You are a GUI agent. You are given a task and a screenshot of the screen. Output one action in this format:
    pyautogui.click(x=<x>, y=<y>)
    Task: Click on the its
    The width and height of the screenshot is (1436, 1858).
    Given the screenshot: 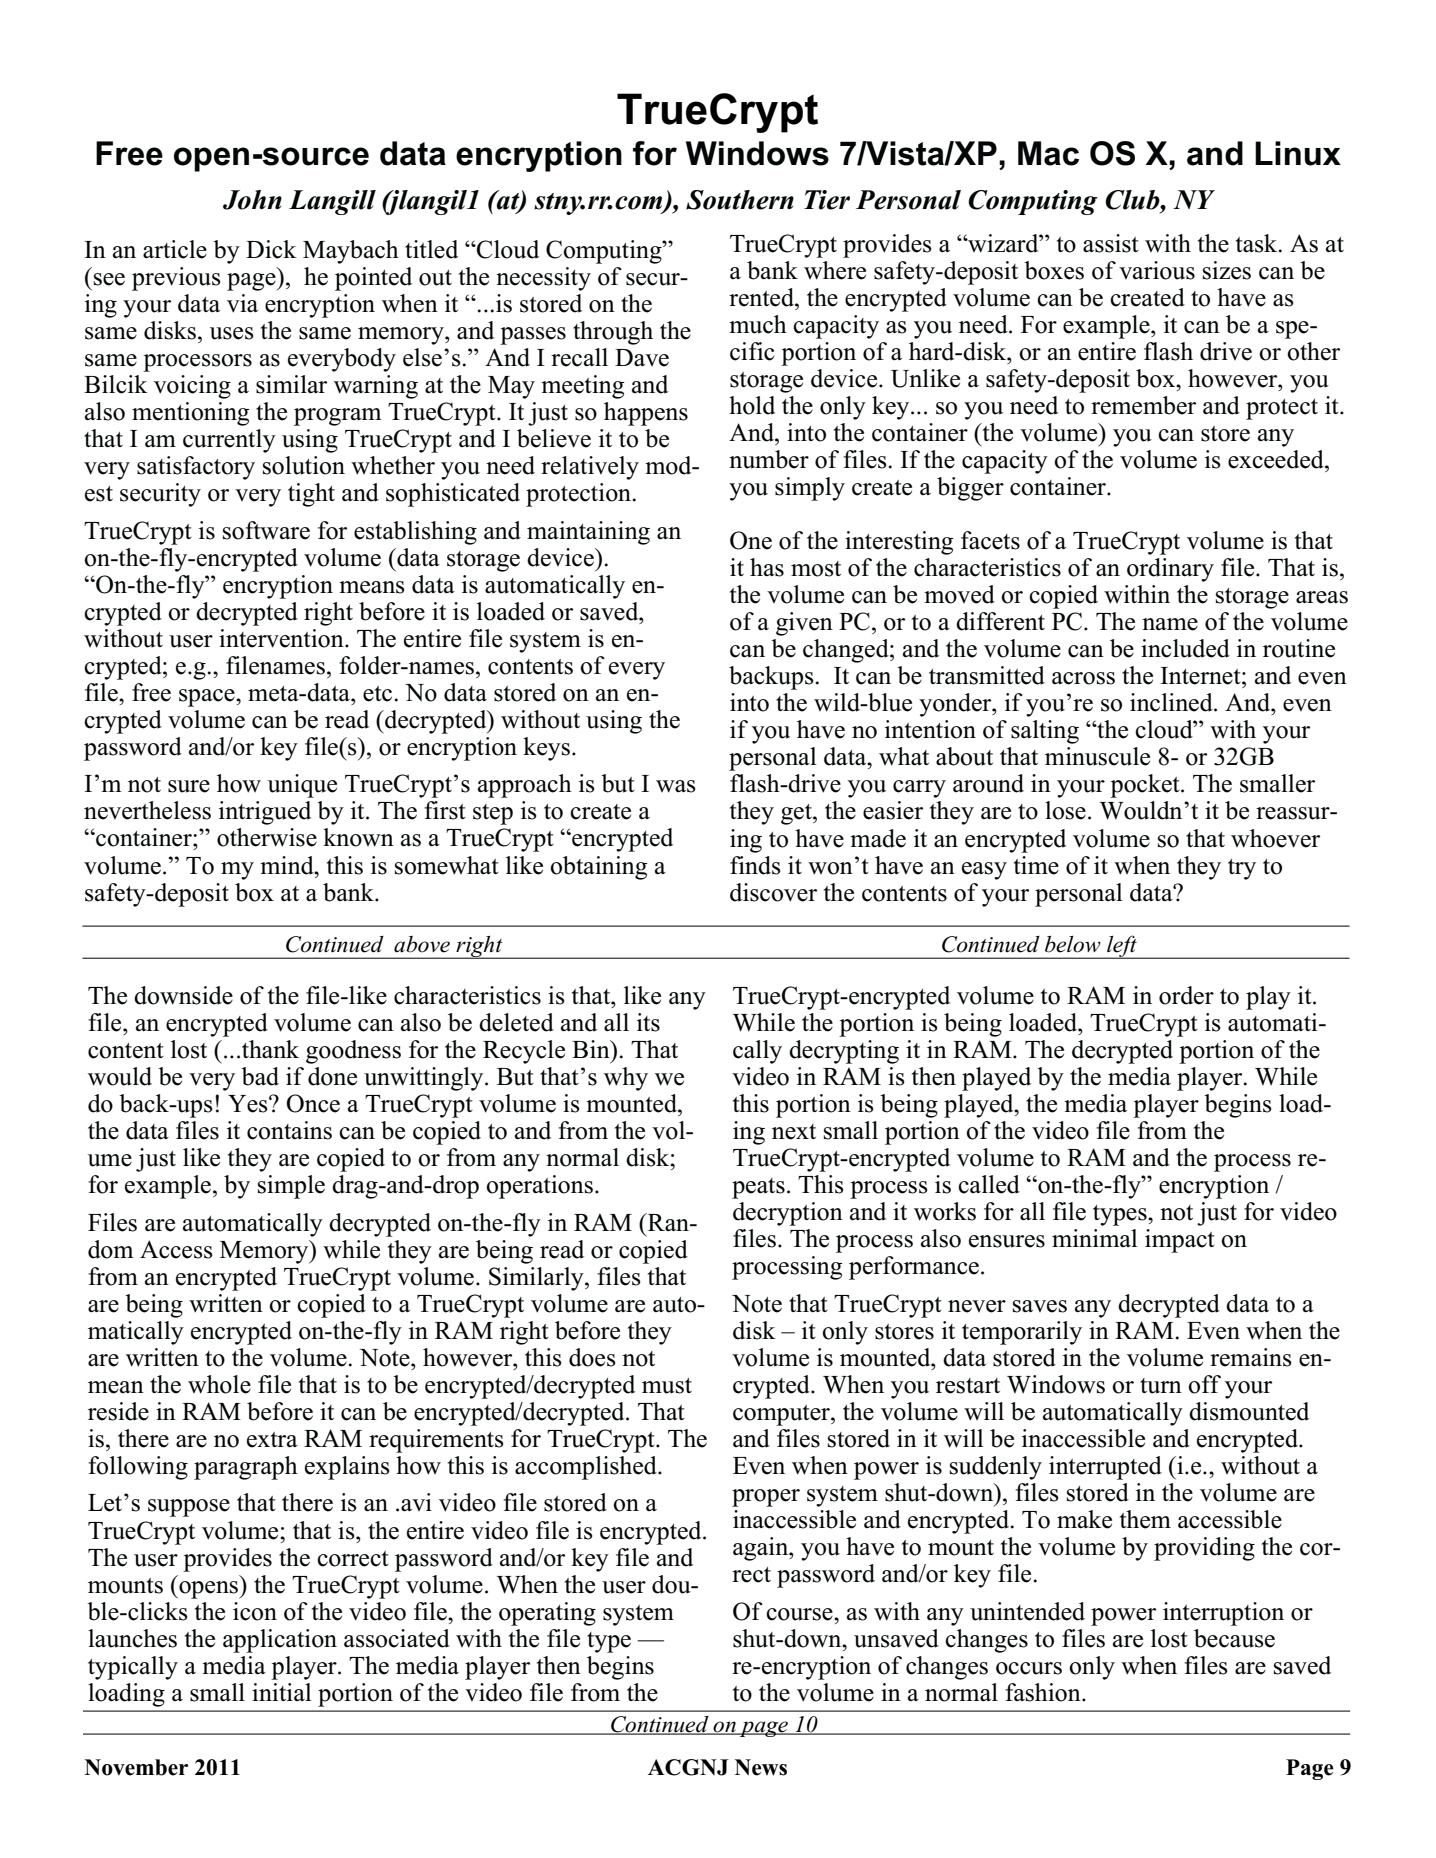 What is the action you would take?
    pyautogui.click(x=648, y=1022)
